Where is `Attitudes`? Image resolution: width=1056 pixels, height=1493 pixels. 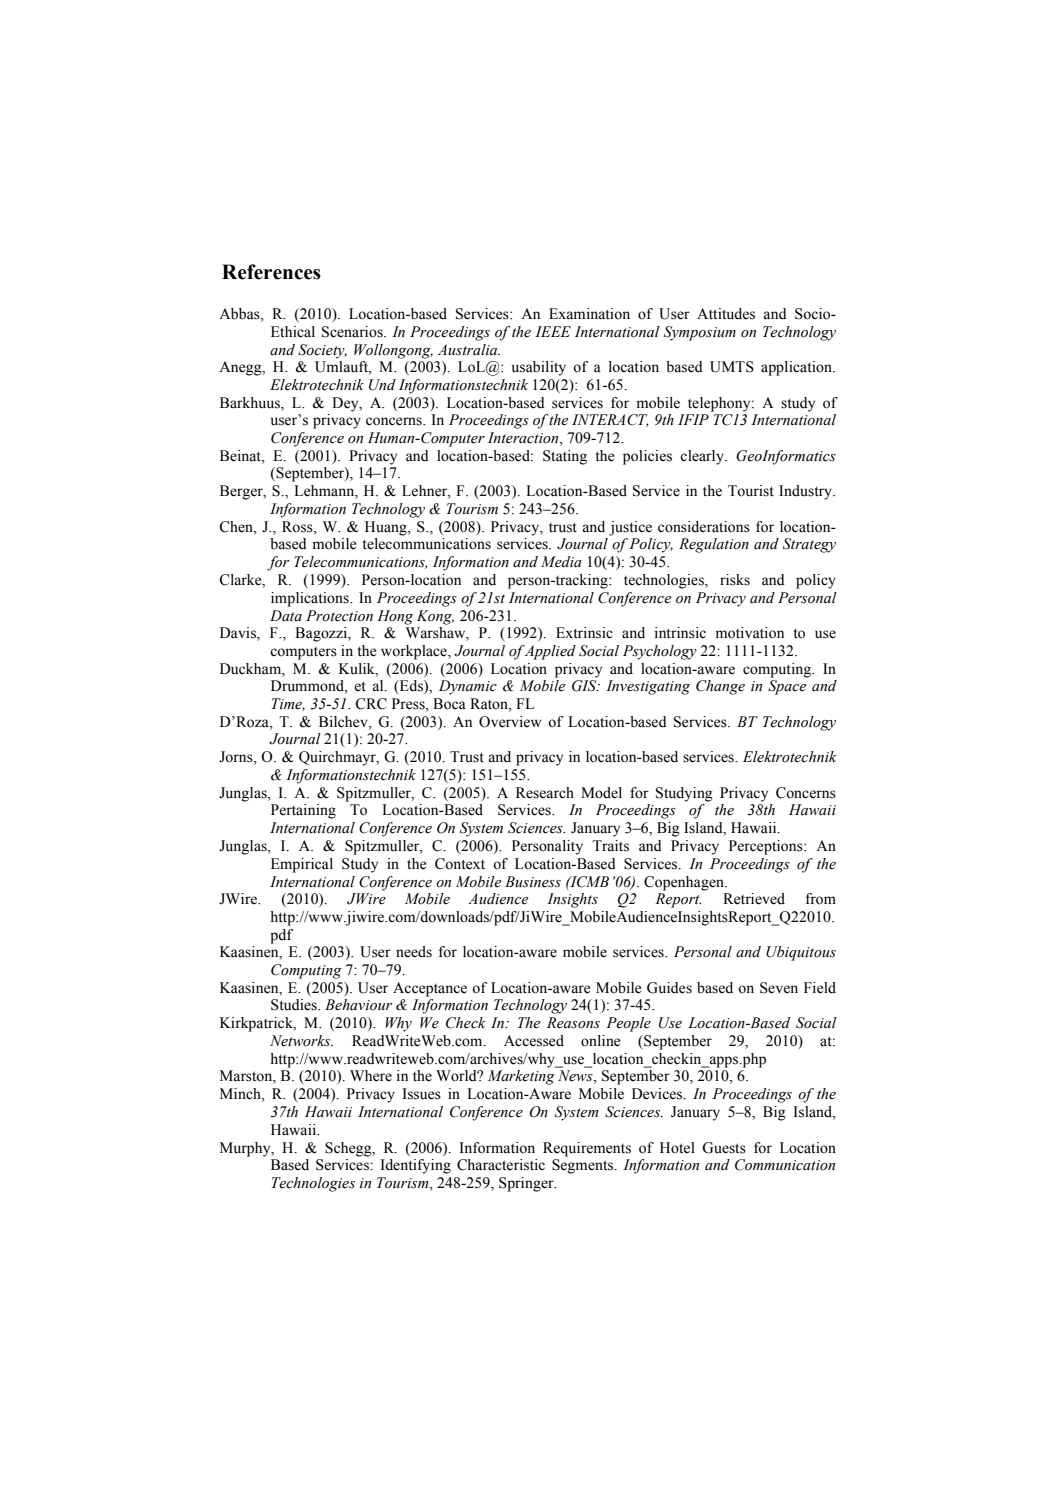
Attitudes is located at coordinates (726, 314).
